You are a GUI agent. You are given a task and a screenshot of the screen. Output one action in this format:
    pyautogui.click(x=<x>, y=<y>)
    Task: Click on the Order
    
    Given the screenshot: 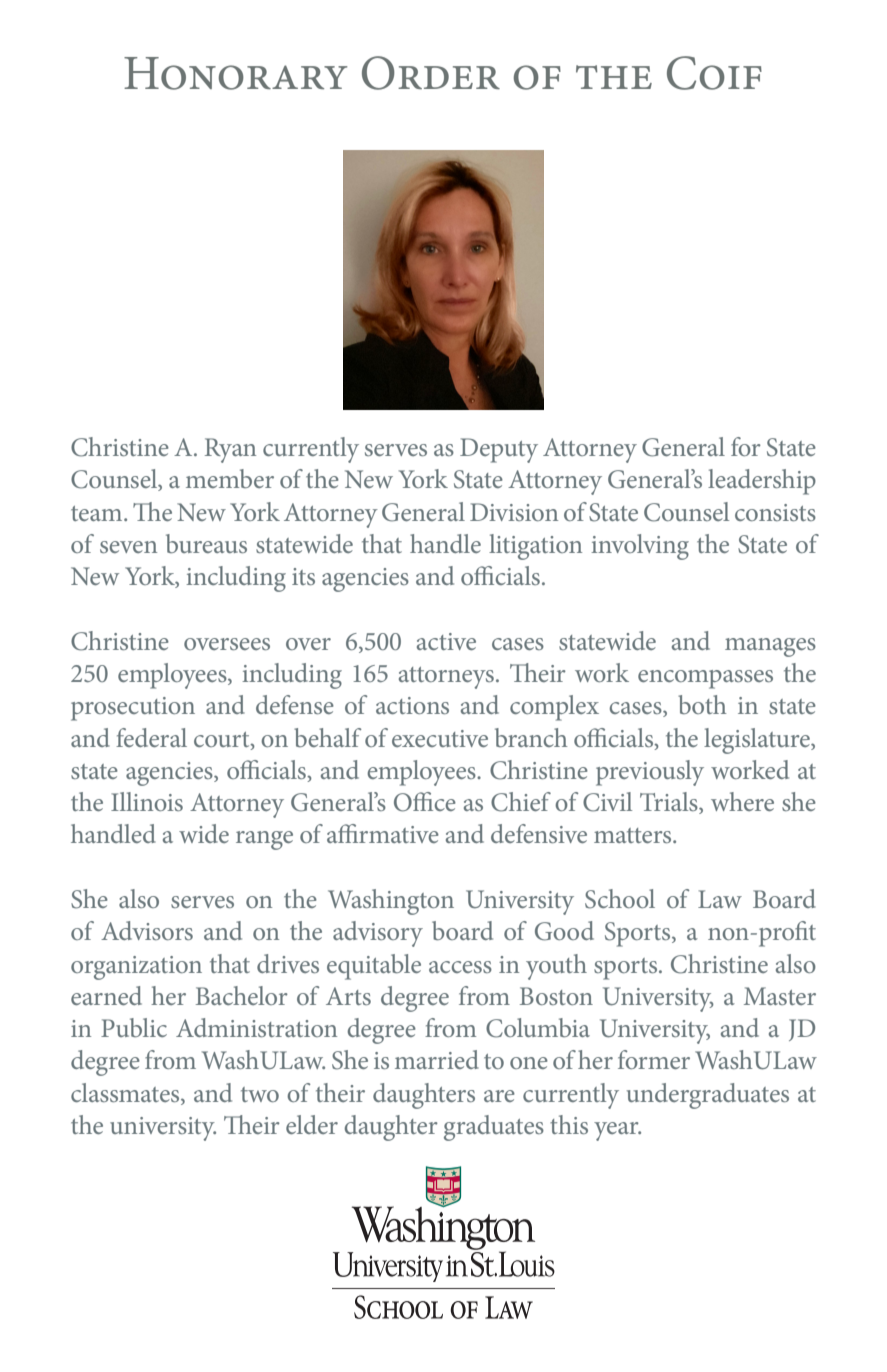 What is the action you would take?
    pyautogui.click(x=431, y=73)
